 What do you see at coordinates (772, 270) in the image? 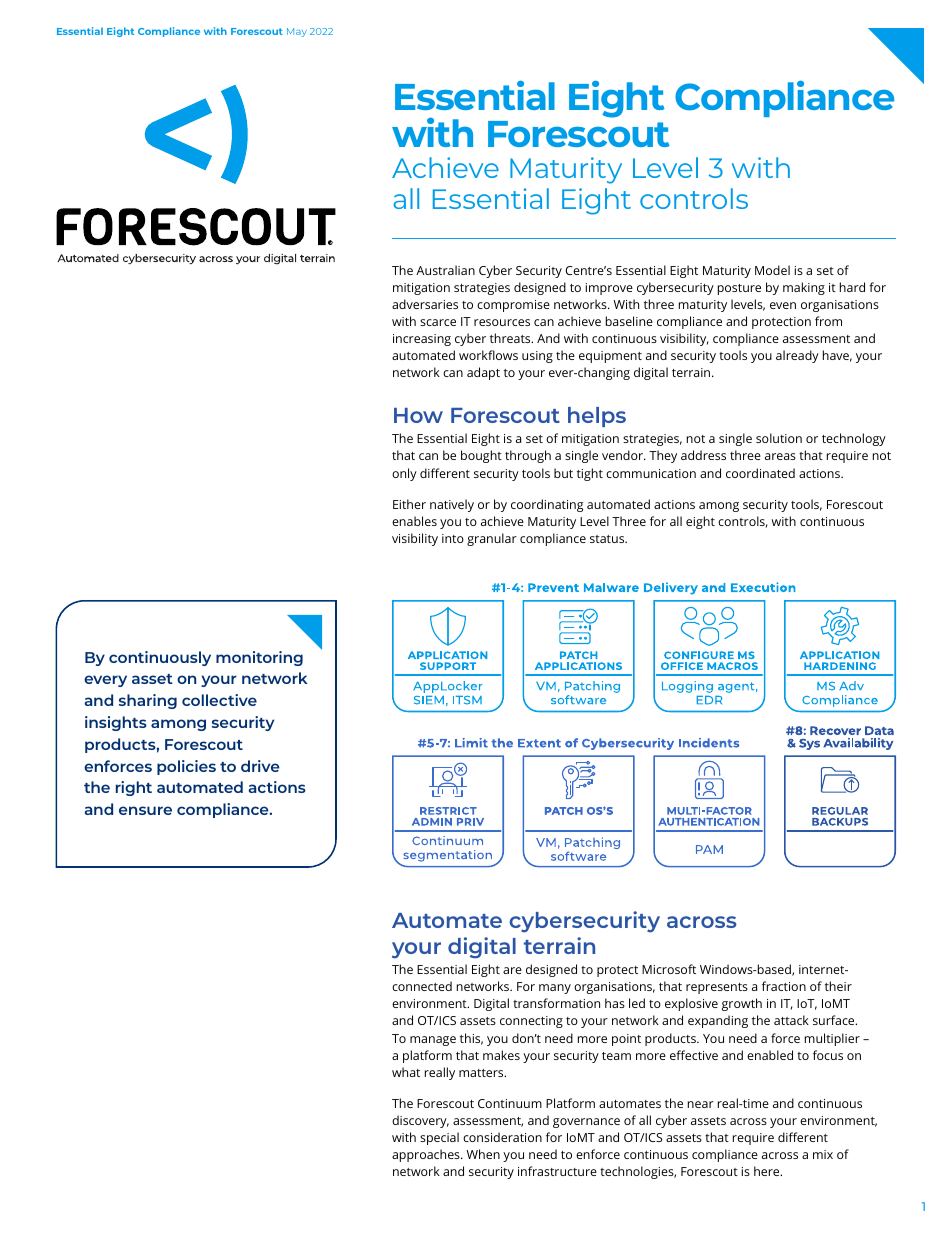
I see `Model` at bounding box center [772, 270].
